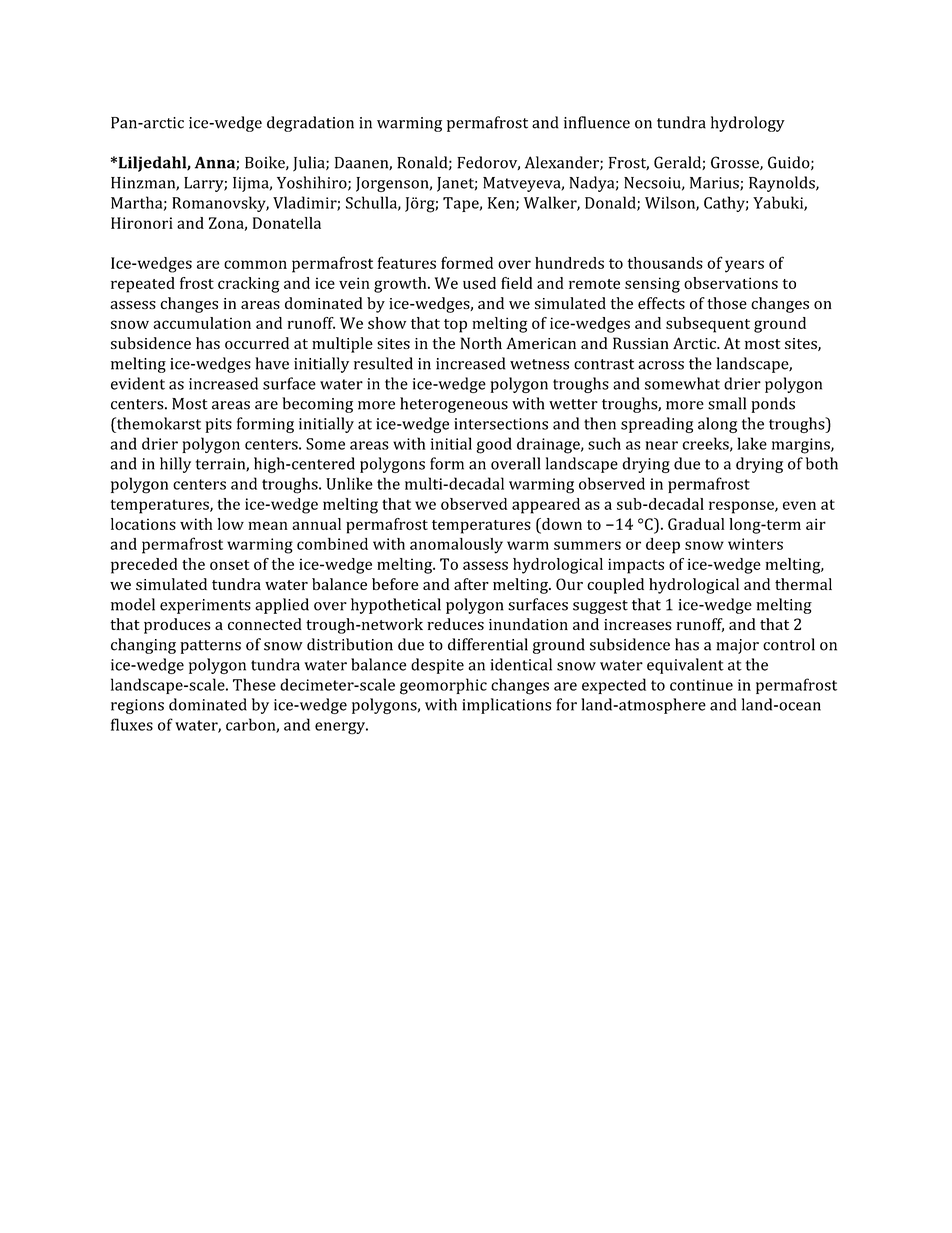  I want to click on top, so click(455, 326).
